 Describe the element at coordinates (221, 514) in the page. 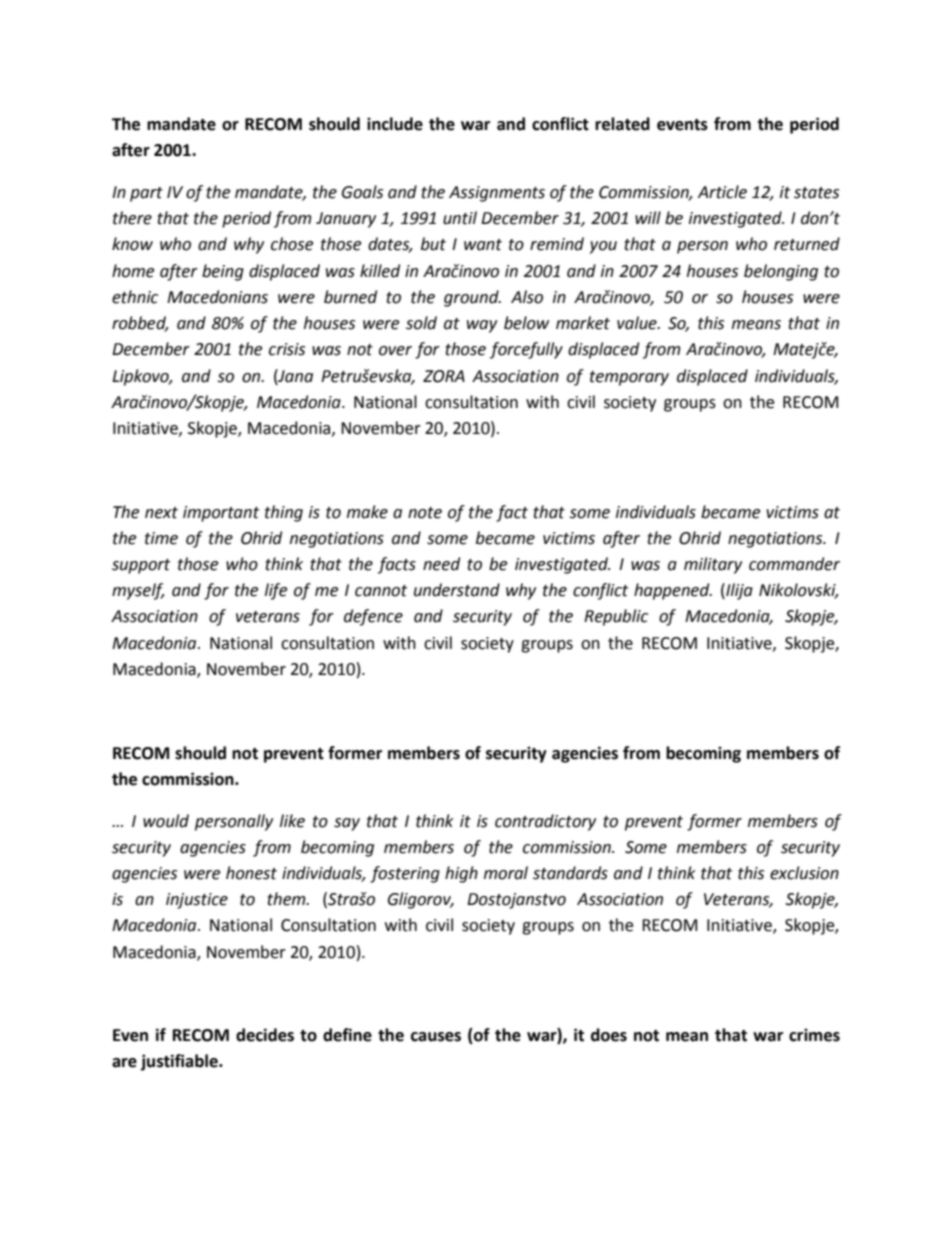

I see `important` at that location.
